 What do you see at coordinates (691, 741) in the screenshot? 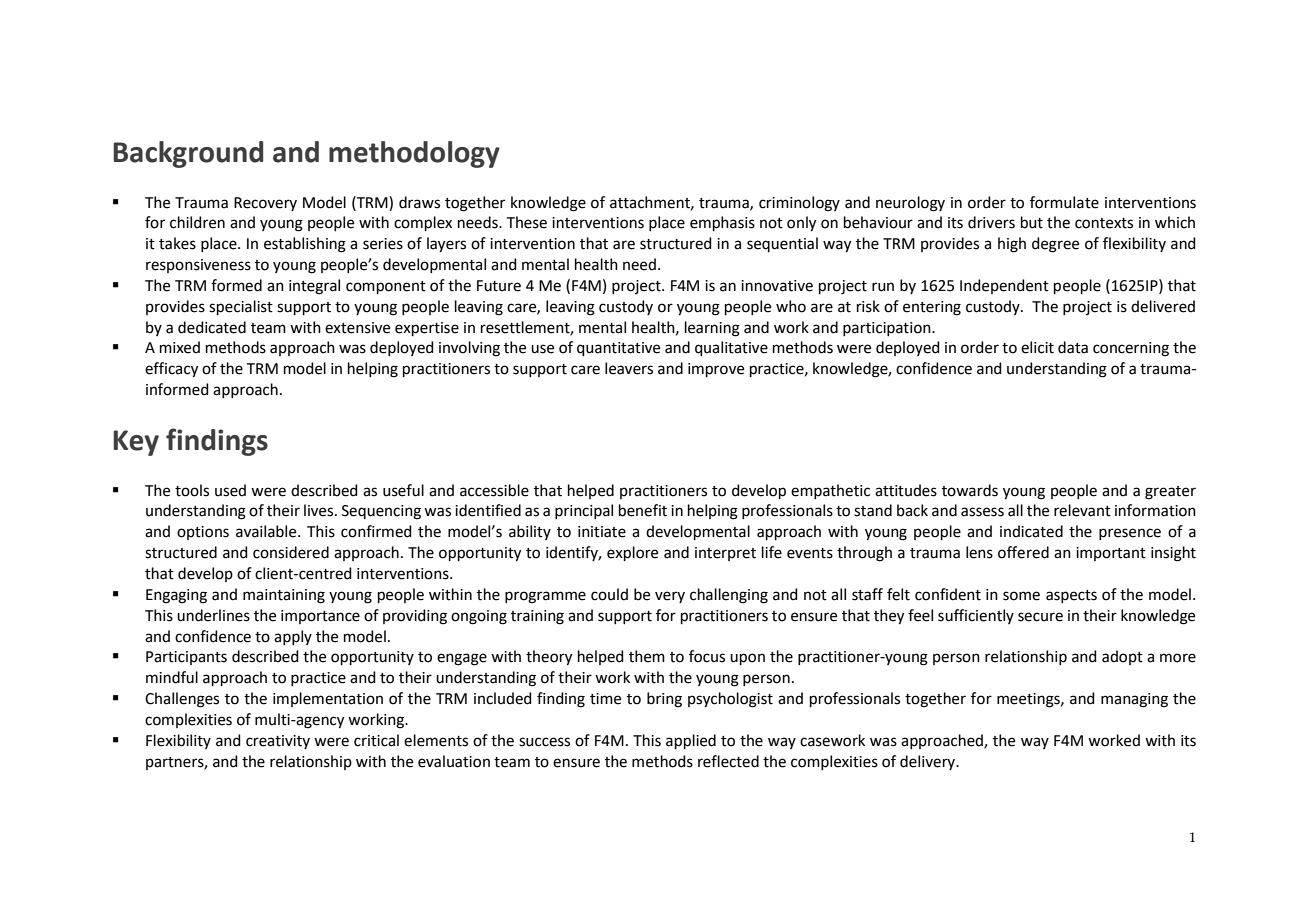
I see `applied` at bounding box center [691, 741].
